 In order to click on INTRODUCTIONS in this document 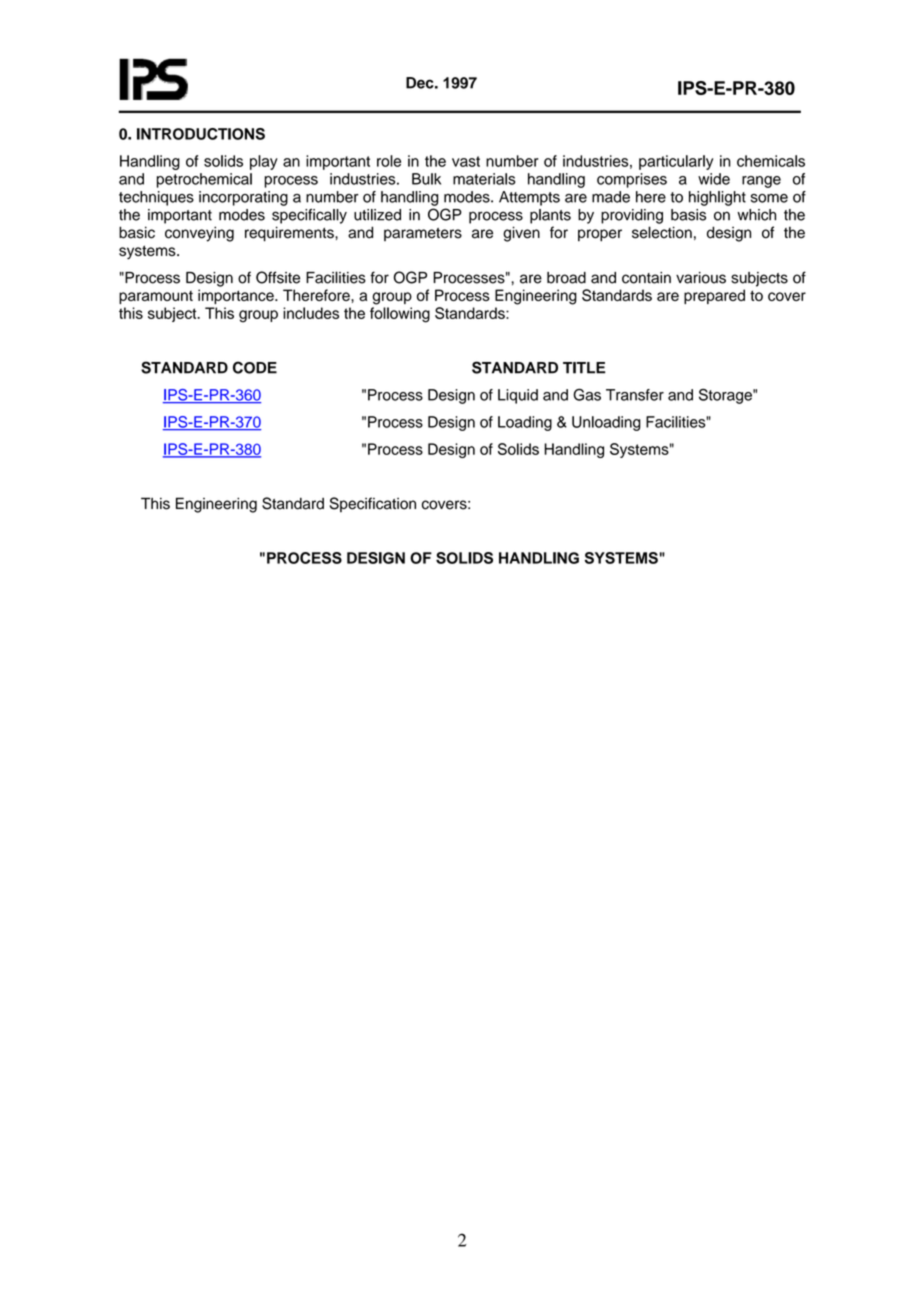, I will do `click(201, 134)`.
